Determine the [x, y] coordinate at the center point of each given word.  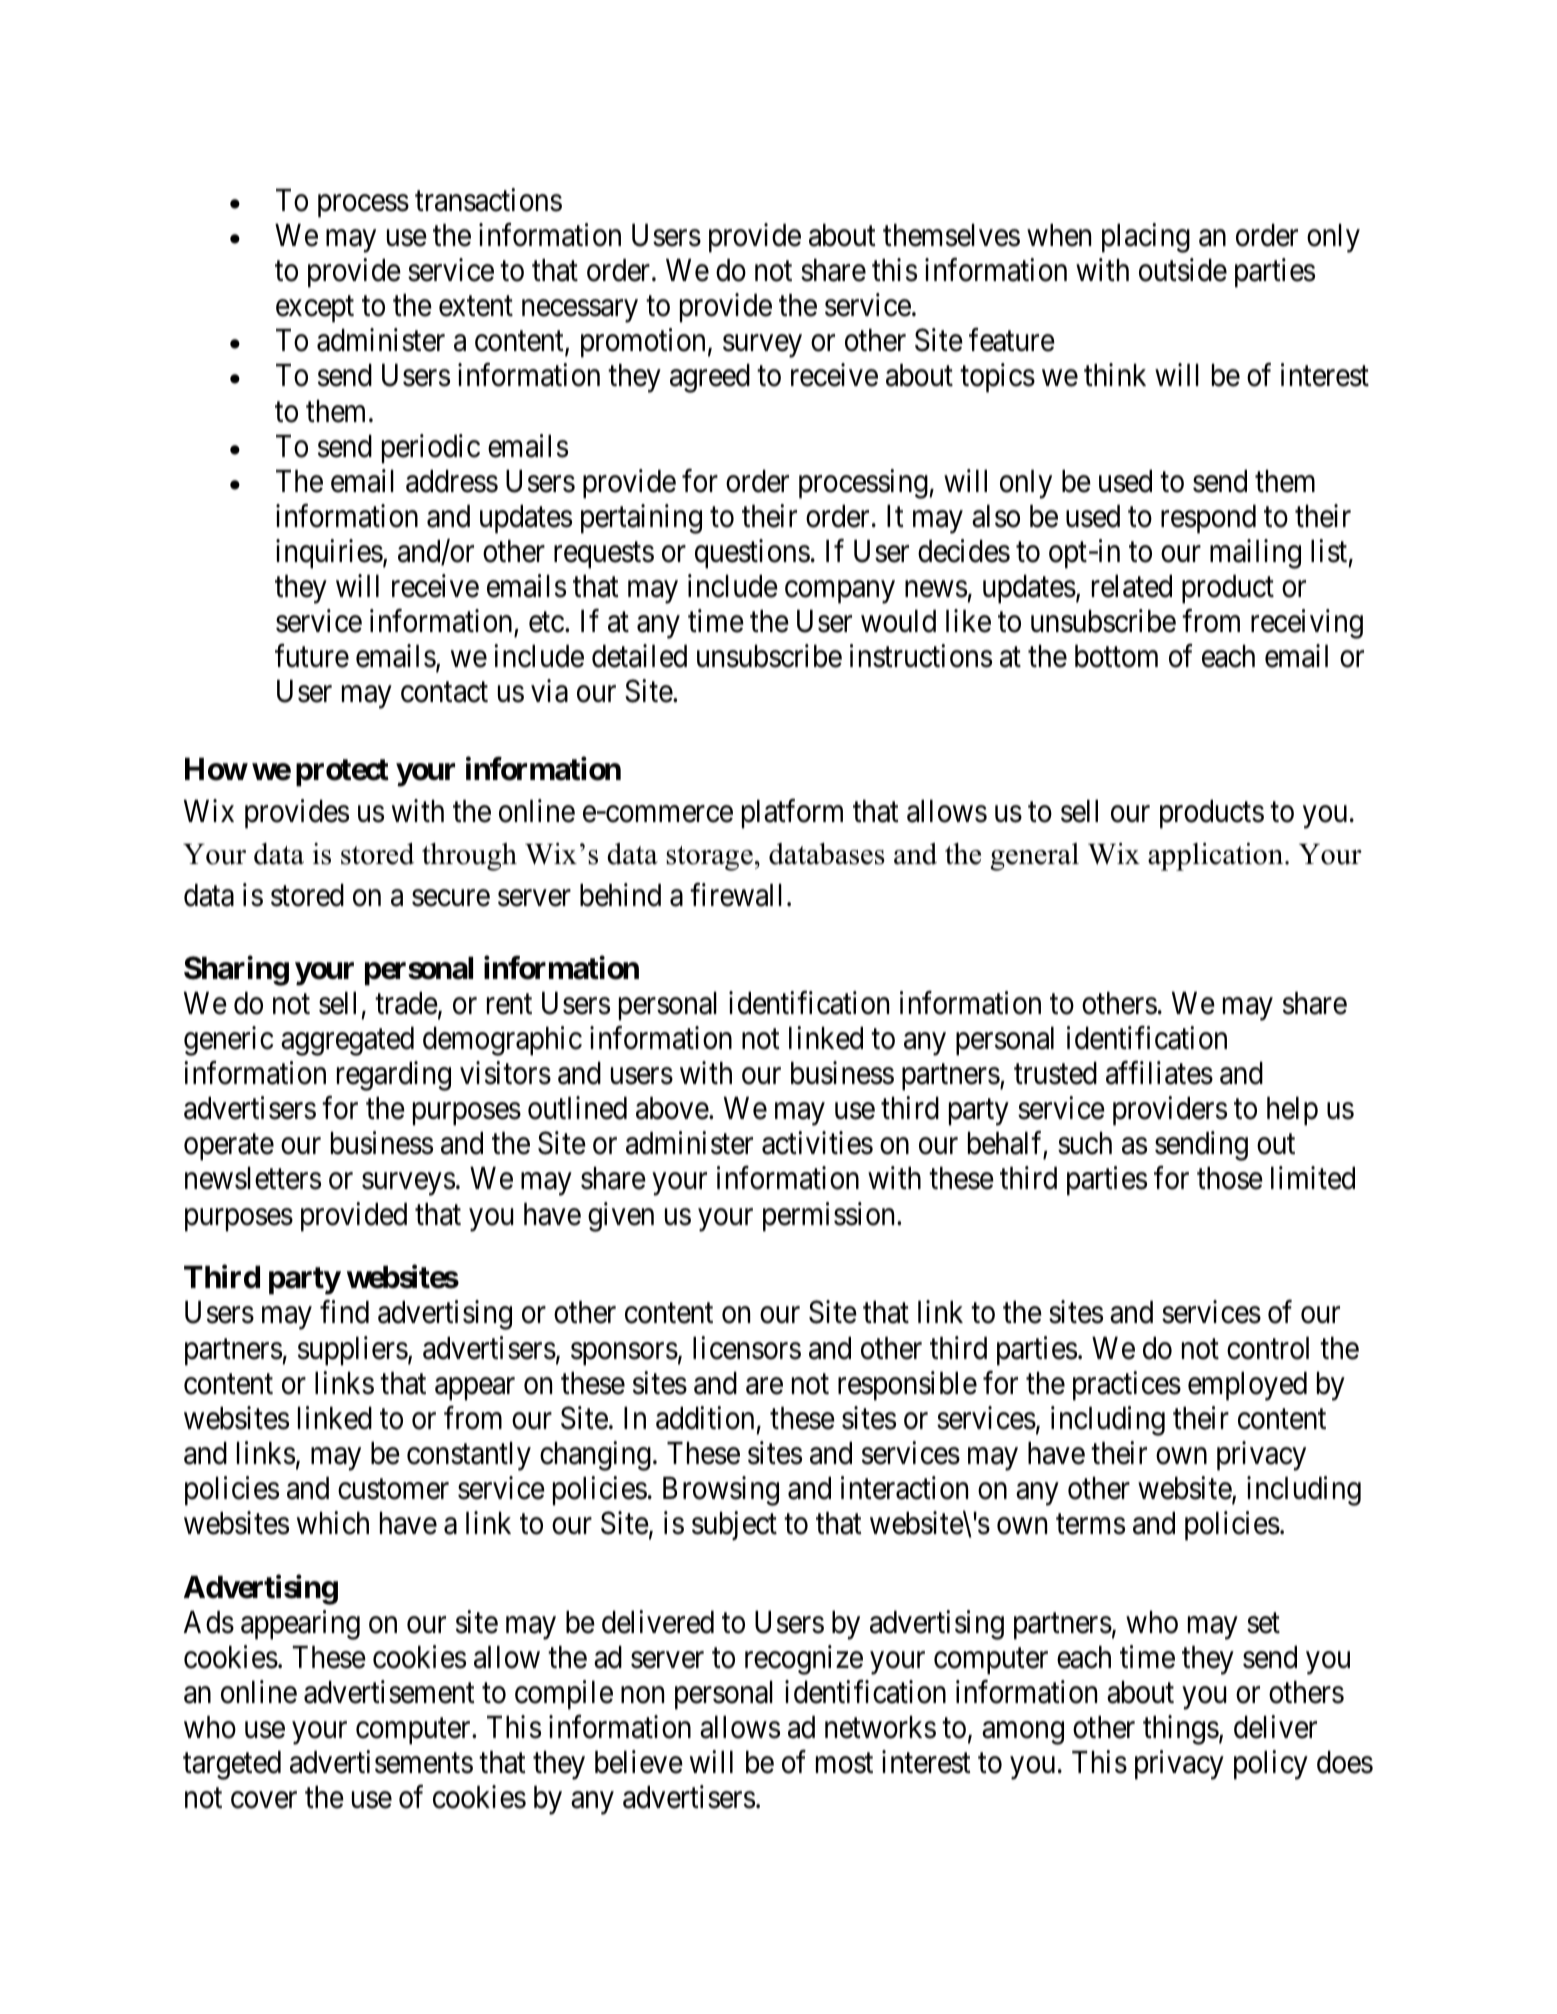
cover [264, 1800]
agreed [710, 378]
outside [1183, 270]
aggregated [347, 1041]
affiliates [1159, 1073]
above [673, 1108]
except [315, 310]
